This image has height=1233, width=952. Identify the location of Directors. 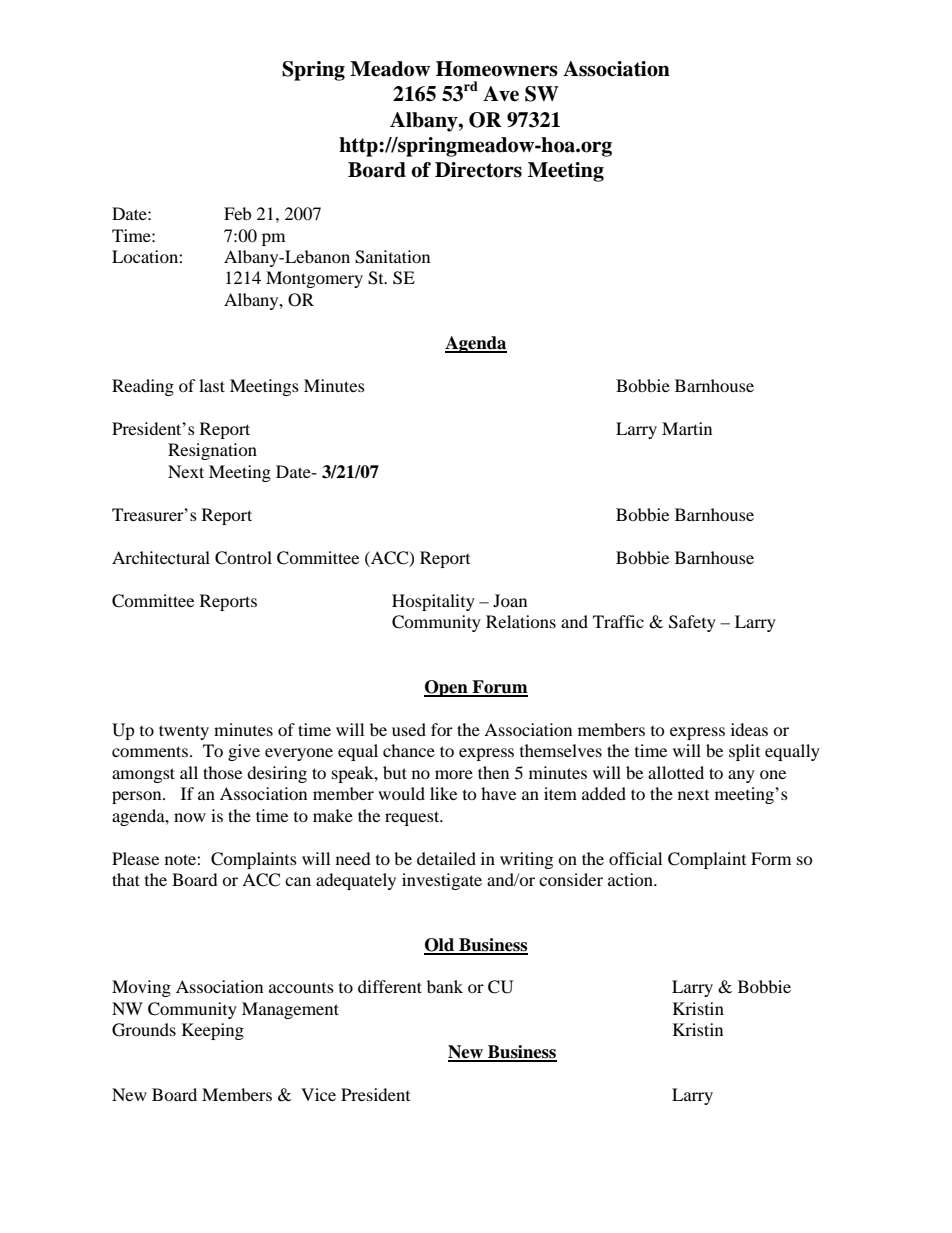
(478, 170).
